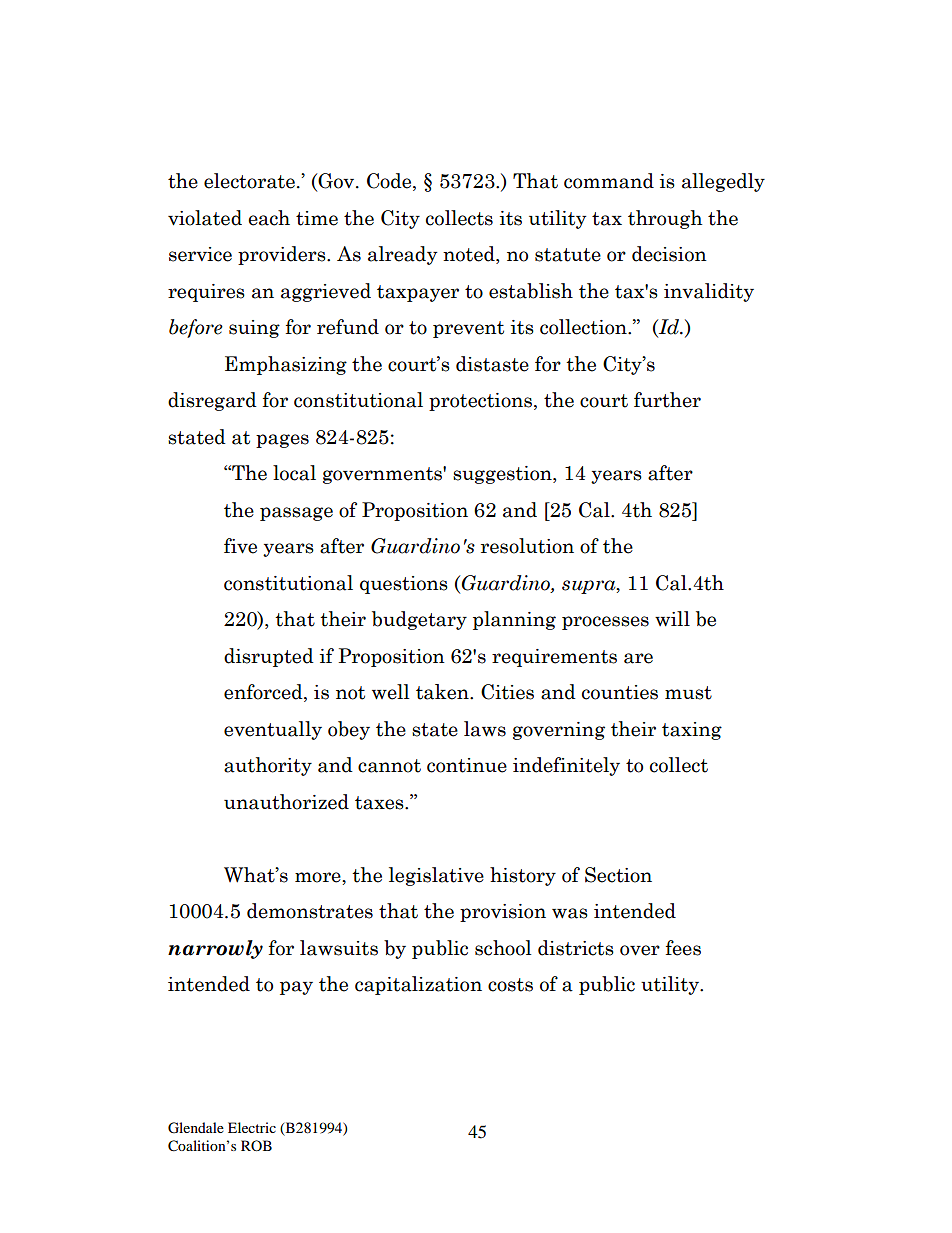 The width and height of the document is (952, 1233). I want to click on legislative, so click(436, 876).
